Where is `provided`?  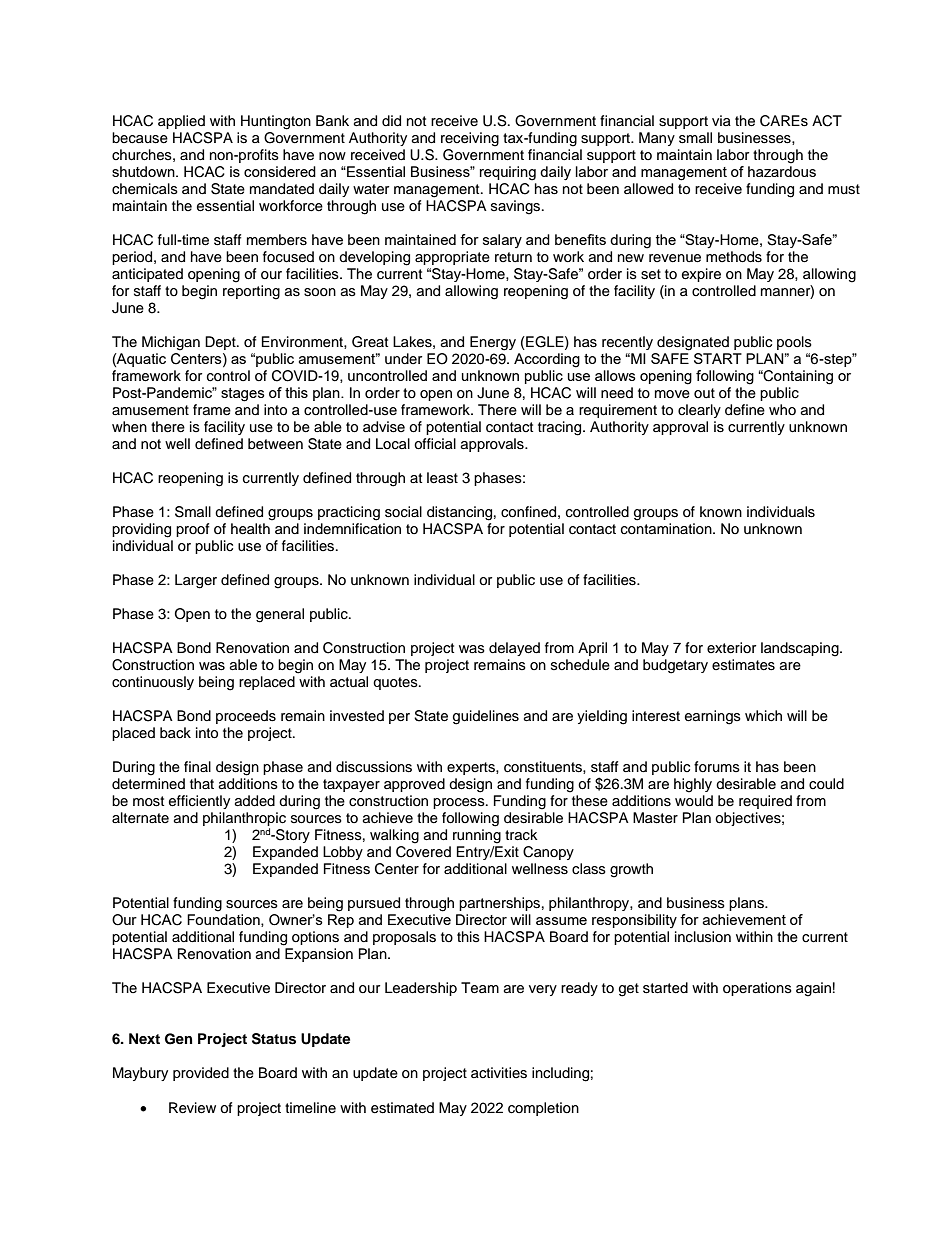
provided is located at coordinates (201, 1074).
